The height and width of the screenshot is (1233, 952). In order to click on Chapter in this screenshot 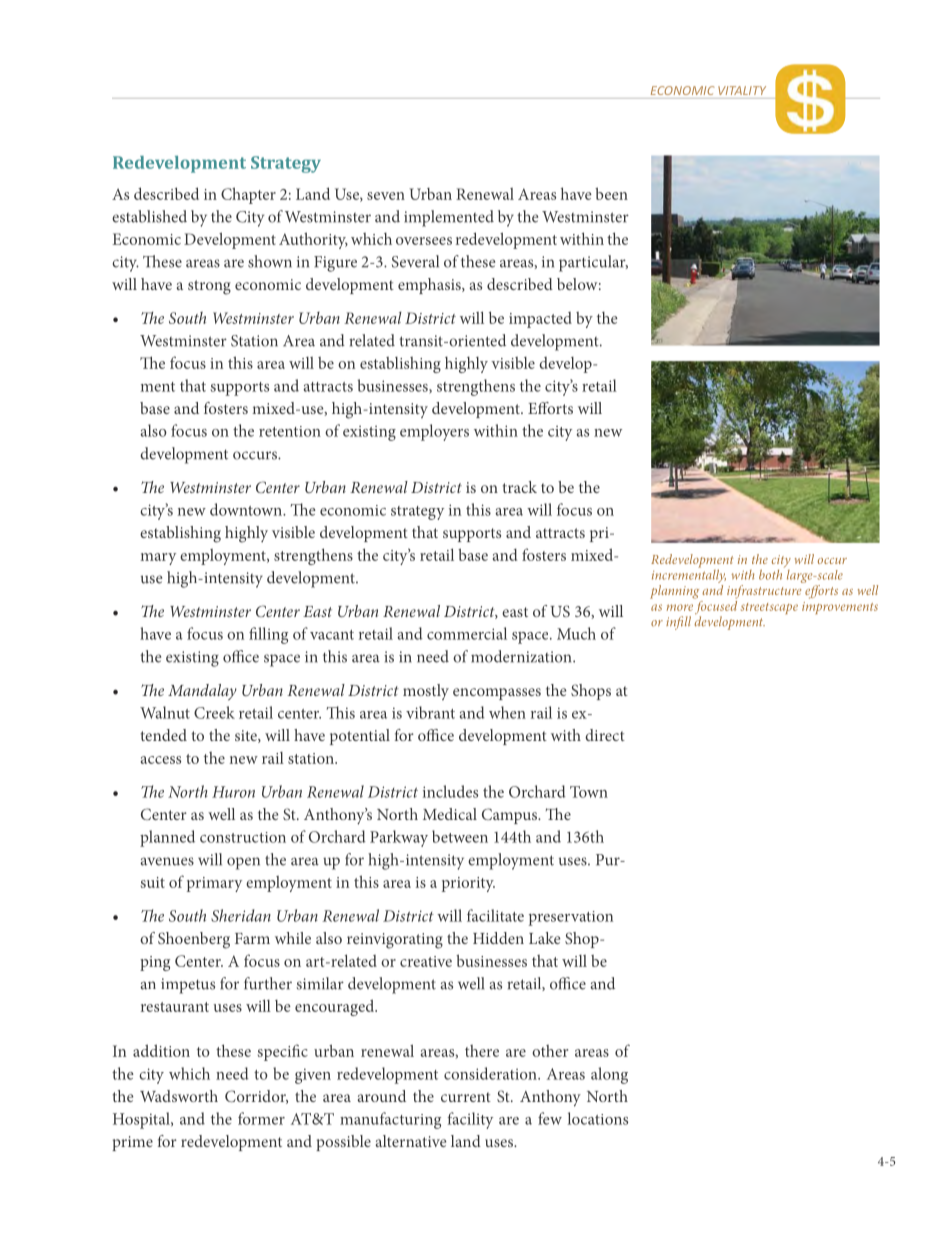, I will do `click(248, 195)`.
